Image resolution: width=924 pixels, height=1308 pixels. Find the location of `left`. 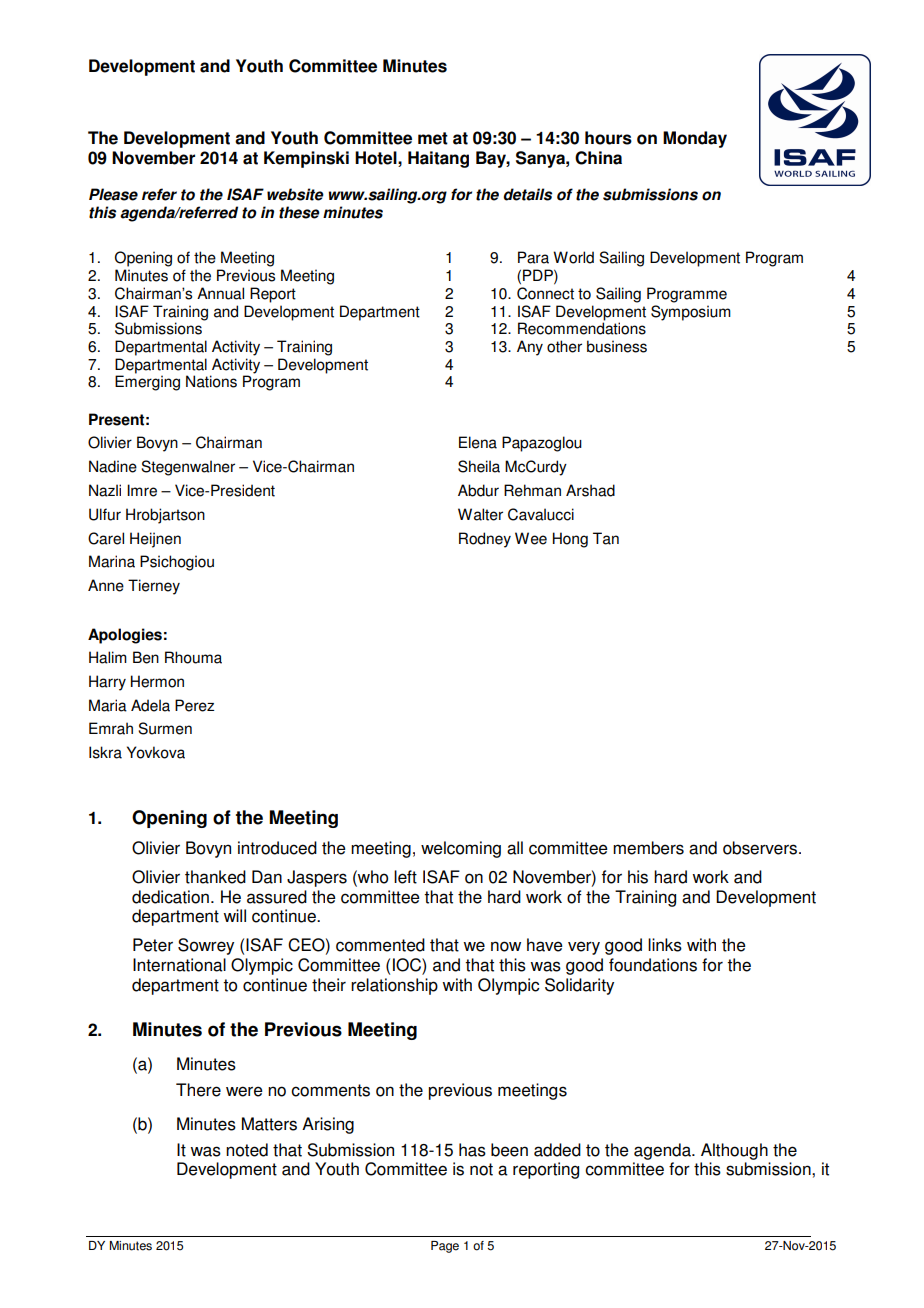

left is located at coordinates (405, 877).
